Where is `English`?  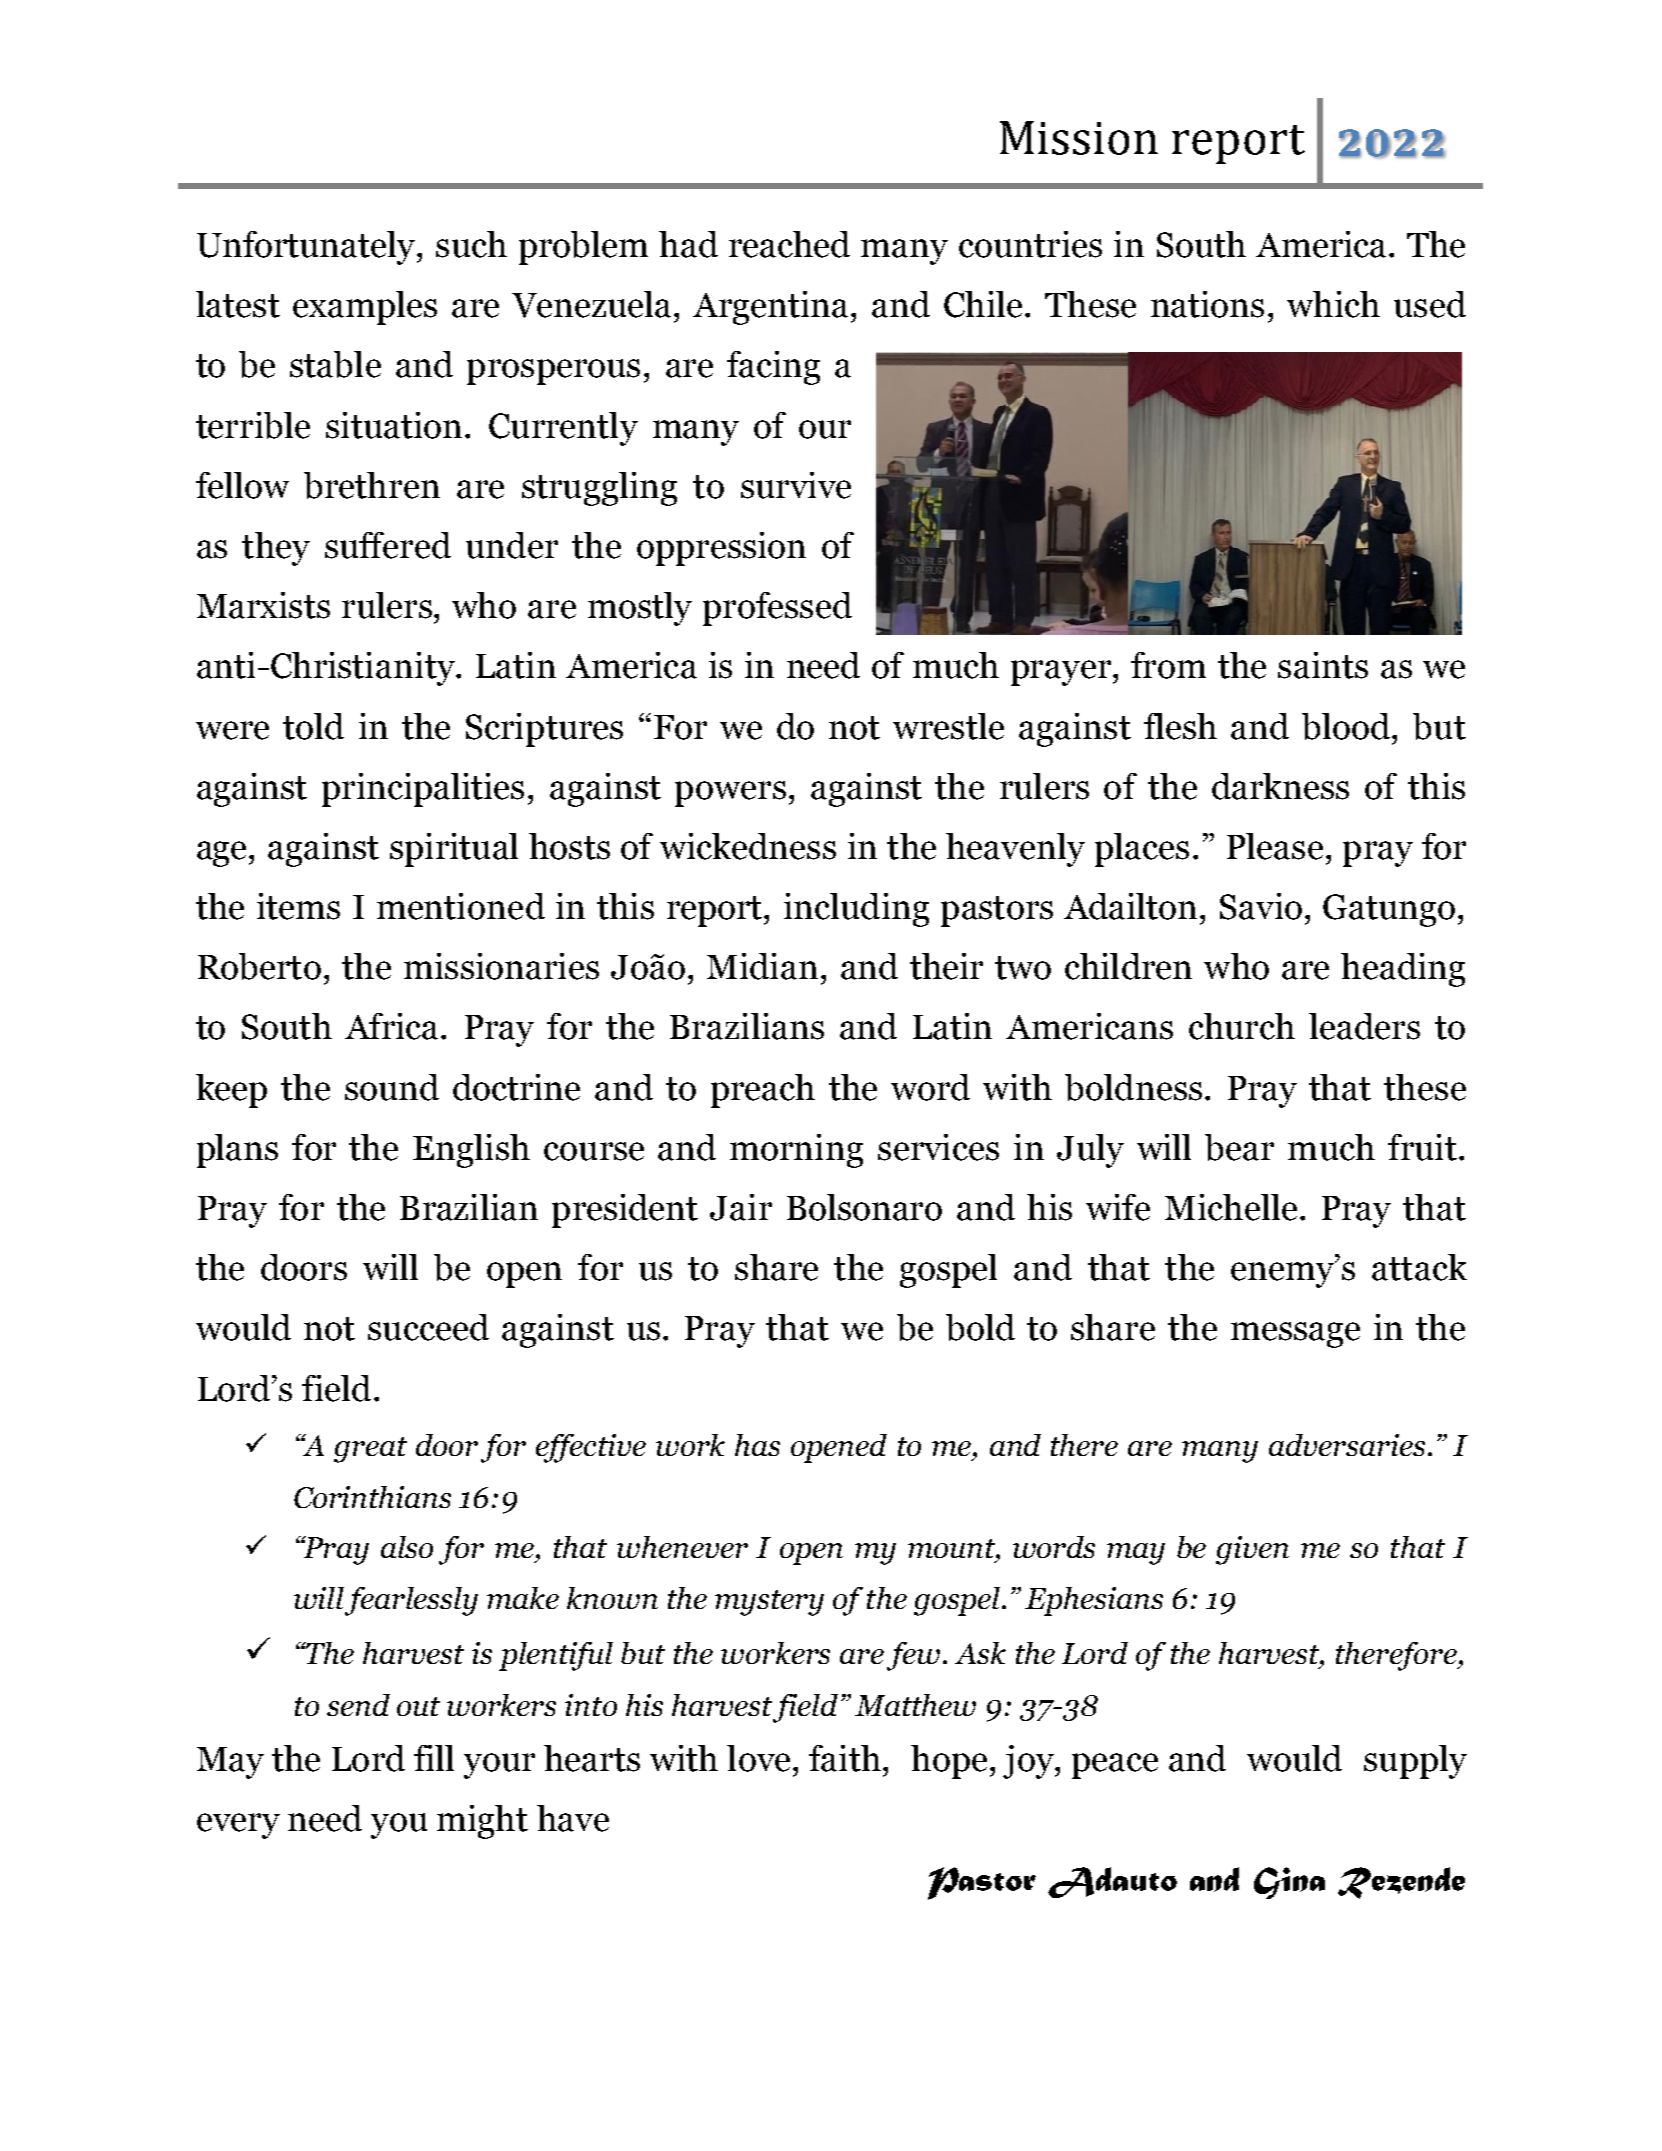 English is located at coordinates (471, 1151).
